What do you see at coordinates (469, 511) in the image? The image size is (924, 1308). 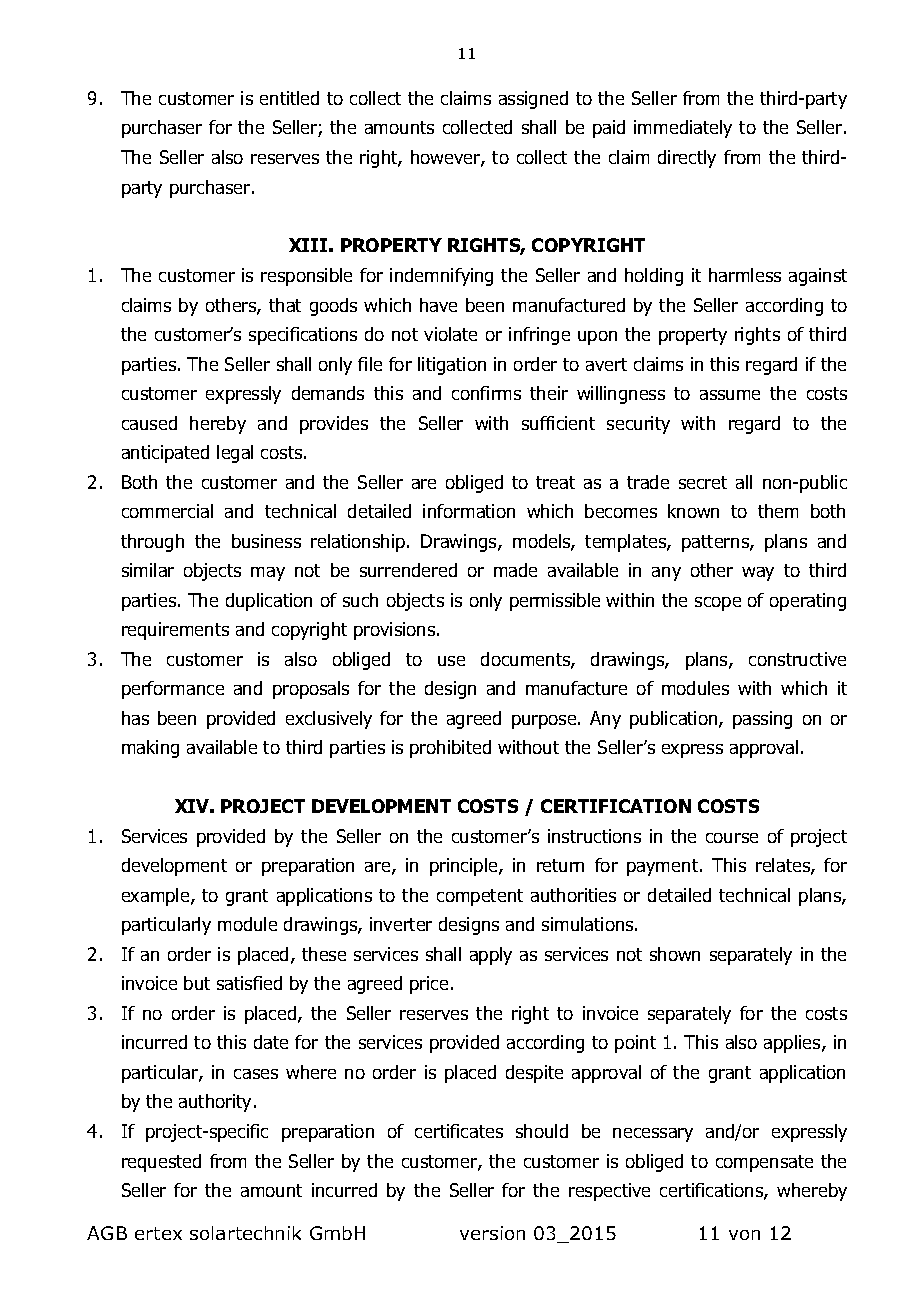 I see `information` at bounding box center [469, 511].
